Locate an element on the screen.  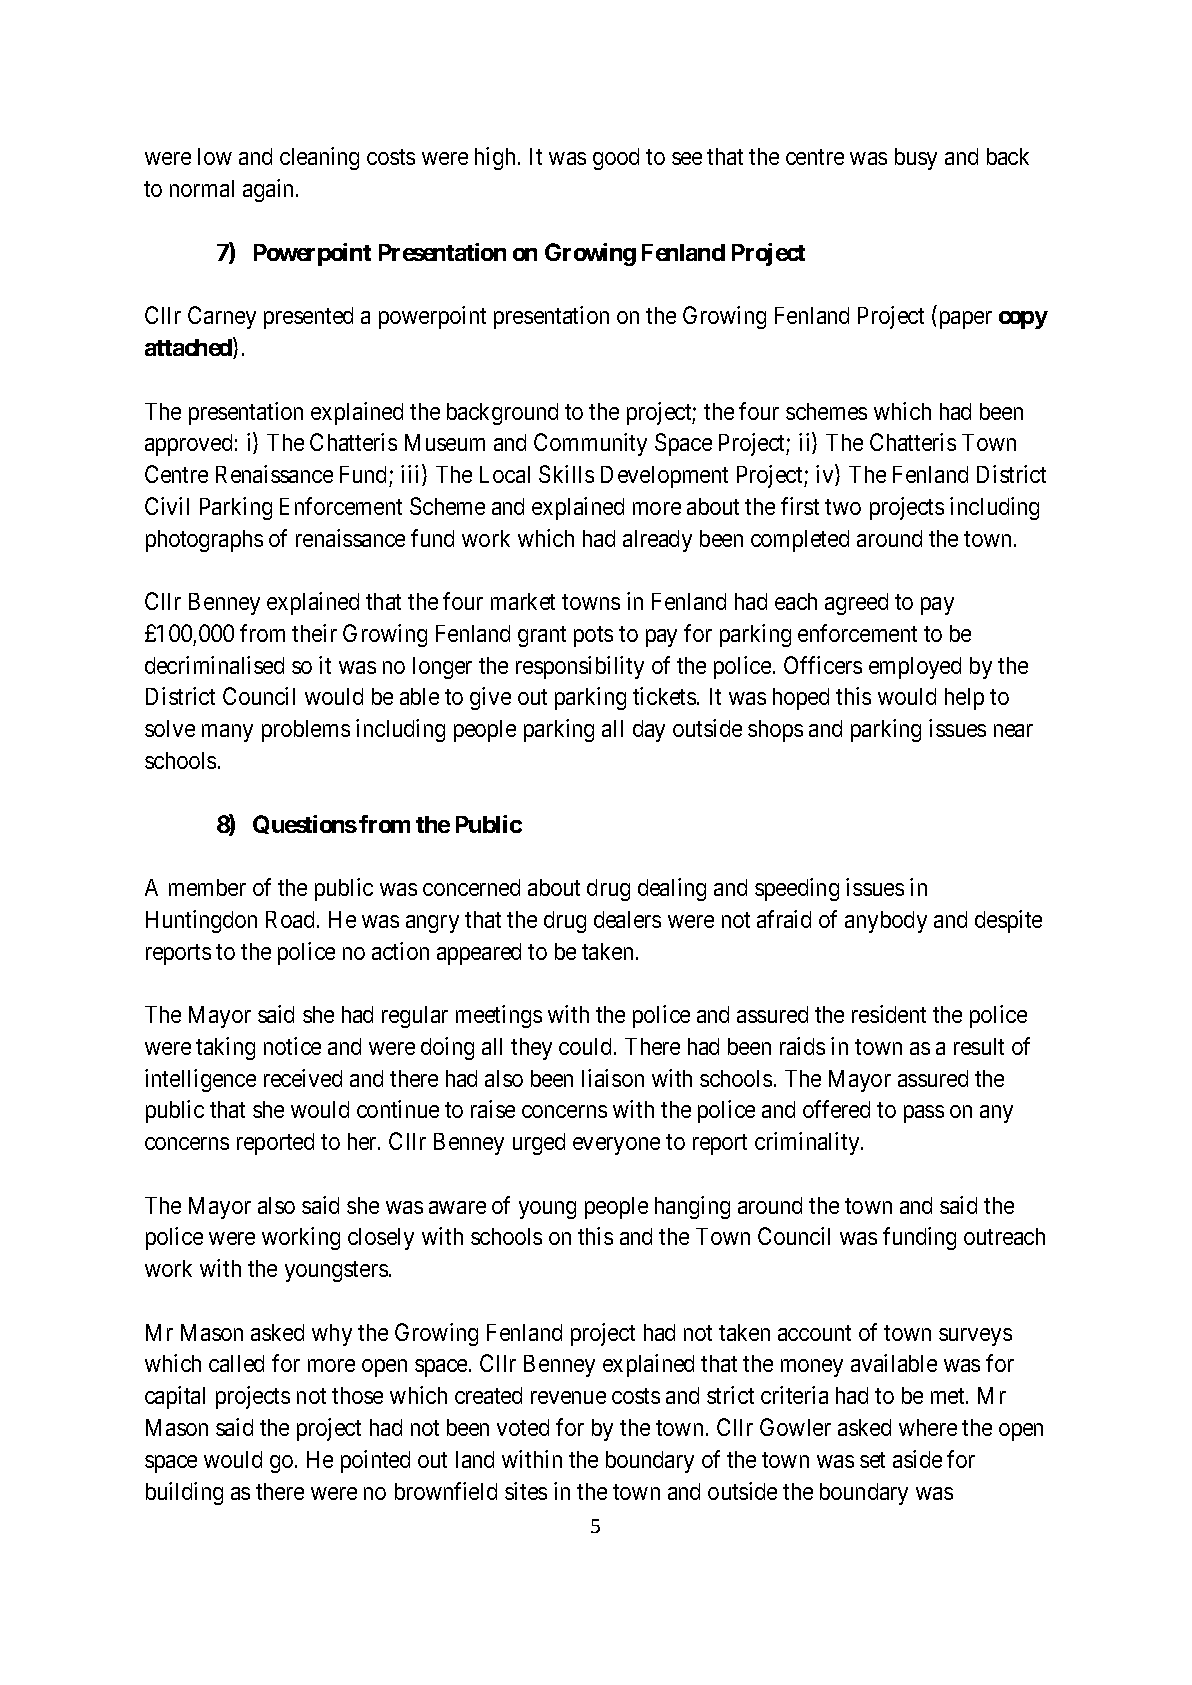
aside is located at coordinates (917, 1459).
